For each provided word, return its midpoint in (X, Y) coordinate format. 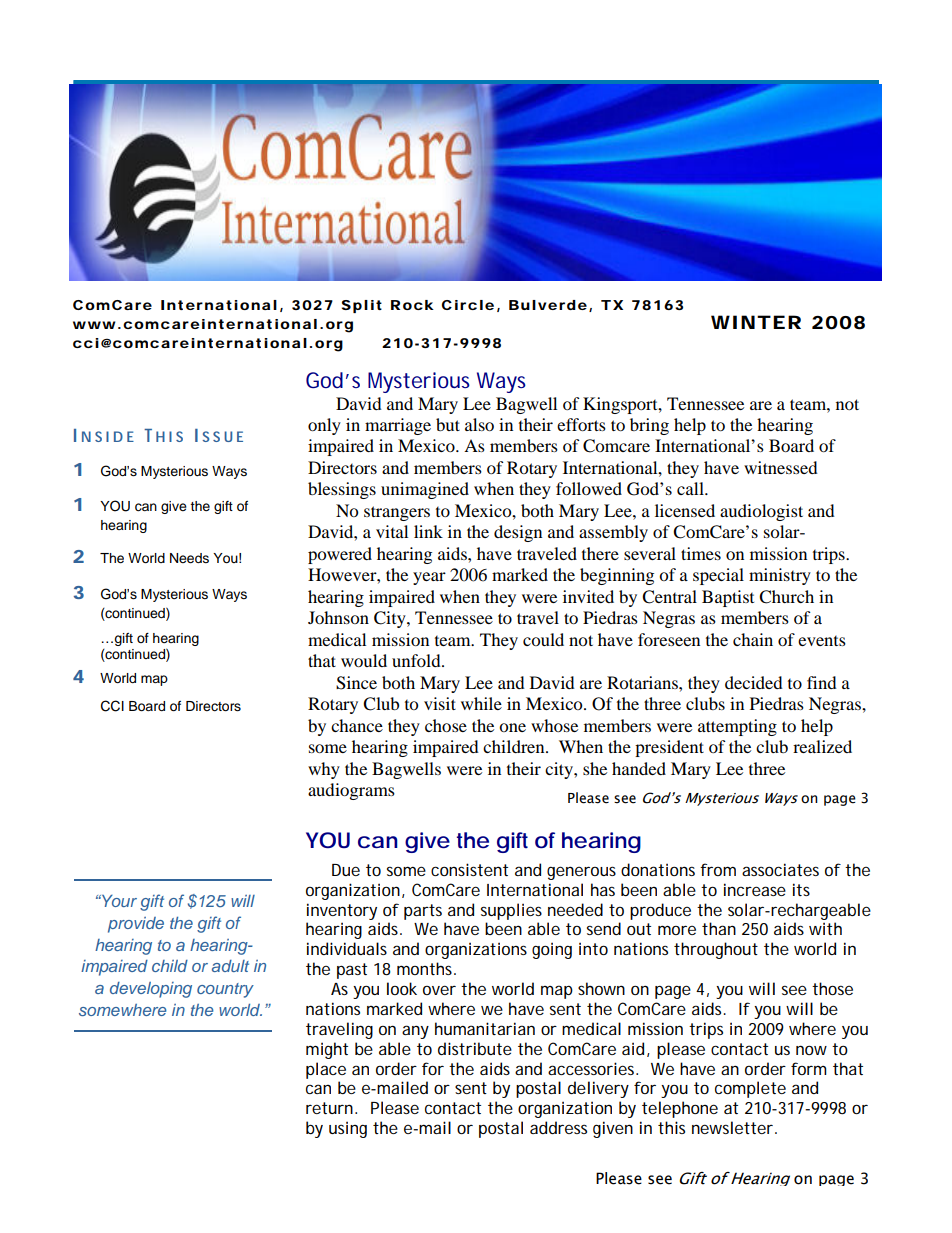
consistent (469, 869)
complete (750, 1089)
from (718, 869)
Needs (189, 558)
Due (346, 870)
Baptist (728, 598)
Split (362, 306)
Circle (468, 305)
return (331, 1108)
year (429, 578)
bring (649, 426)
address (558, 1127)
